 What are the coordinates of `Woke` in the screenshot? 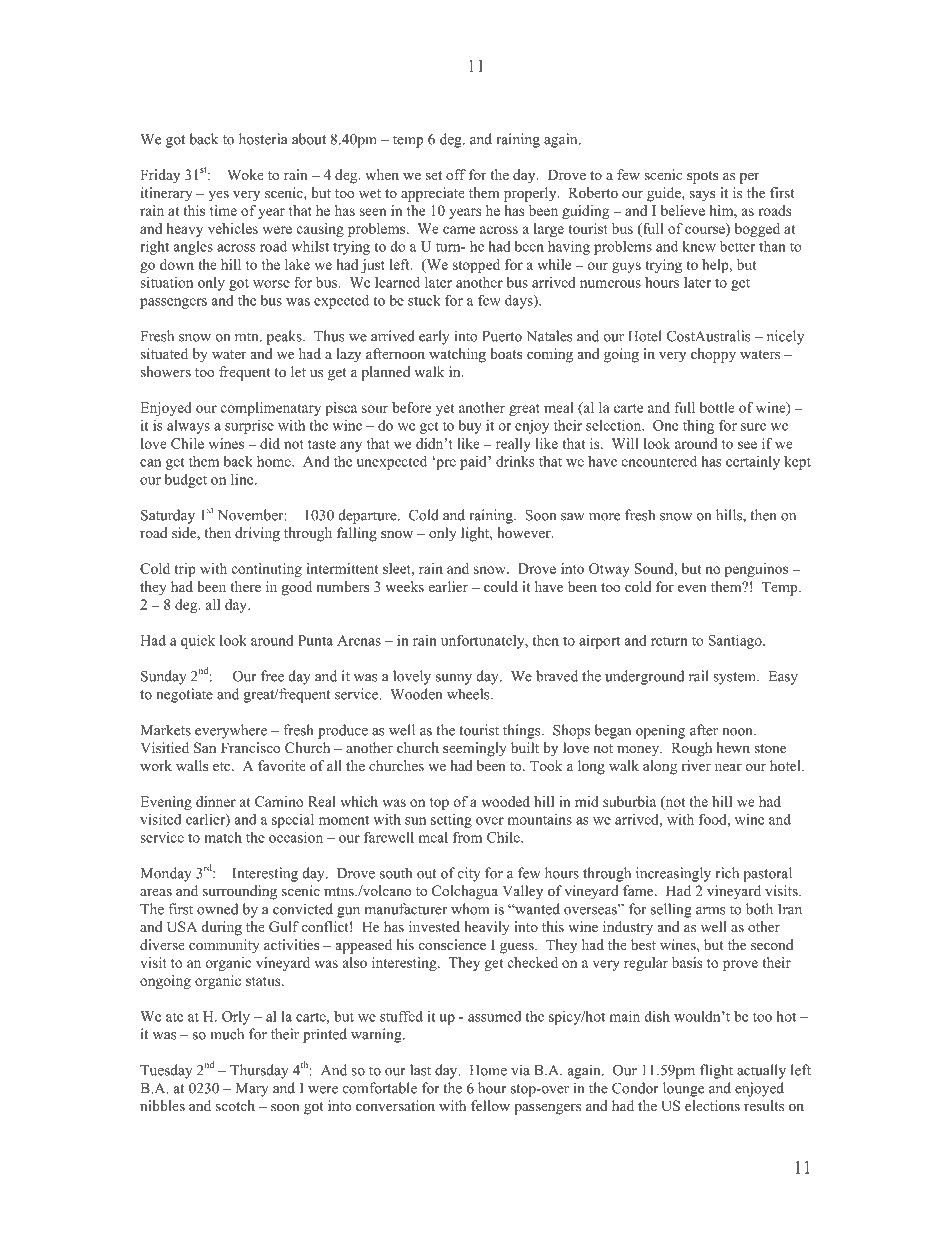 It's located at (245, 174).
